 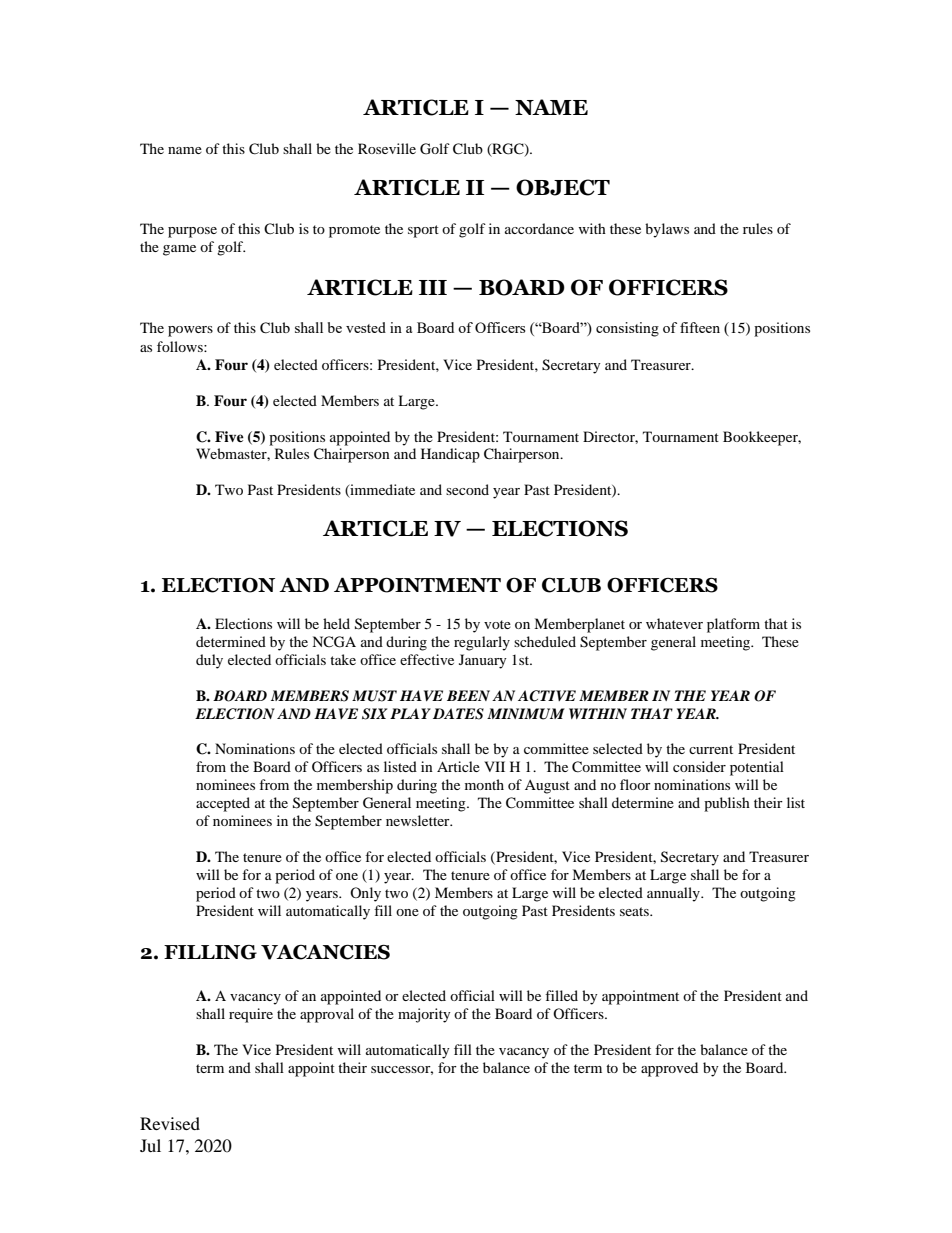 What do you see at coordinates (419, 820) in the image?
I see `newsletter` at bounding box center [419, 820].
